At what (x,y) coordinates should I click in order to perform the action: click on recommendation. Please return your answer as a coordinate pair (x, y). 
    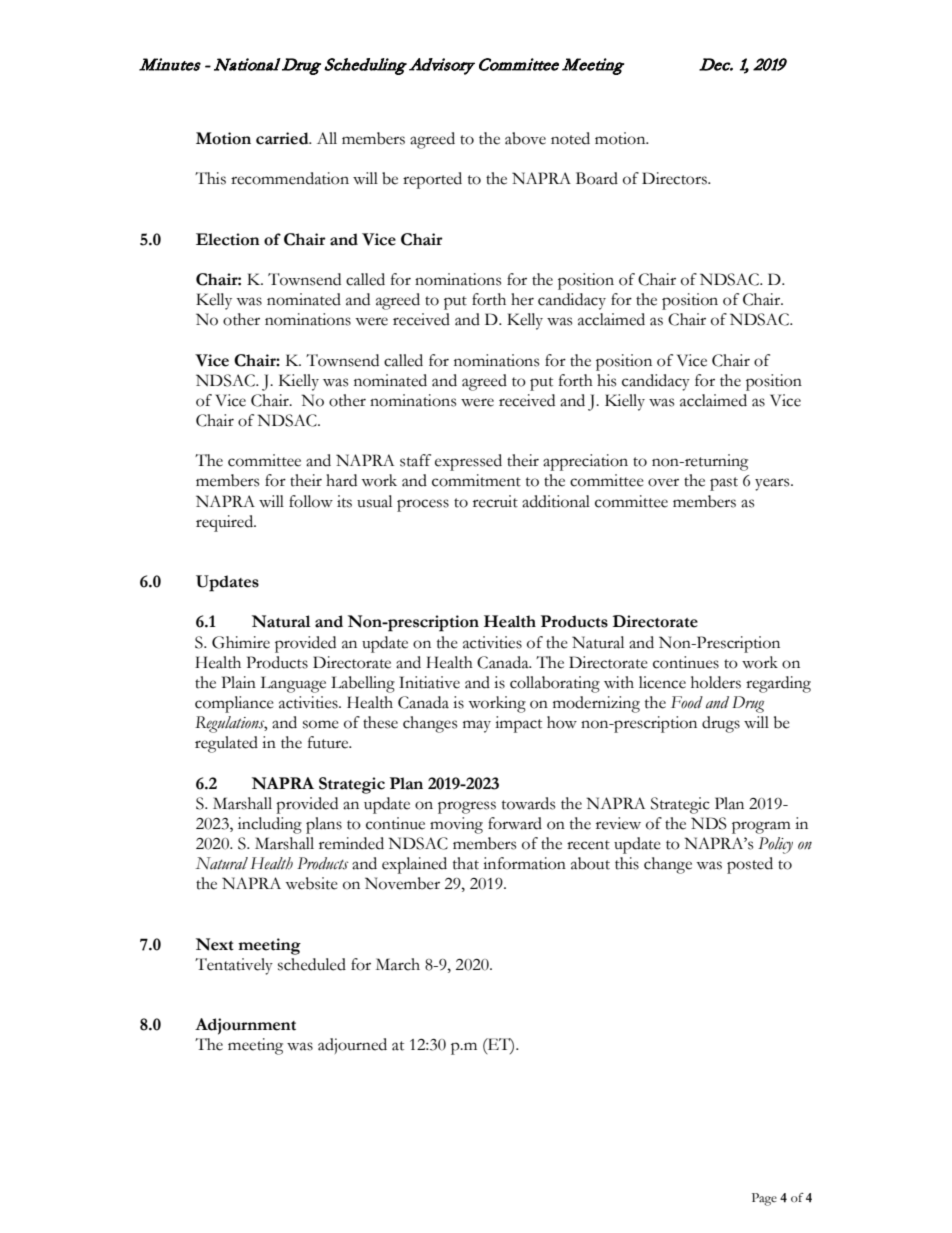
    Looking at the image, I should click on (290, 178).
